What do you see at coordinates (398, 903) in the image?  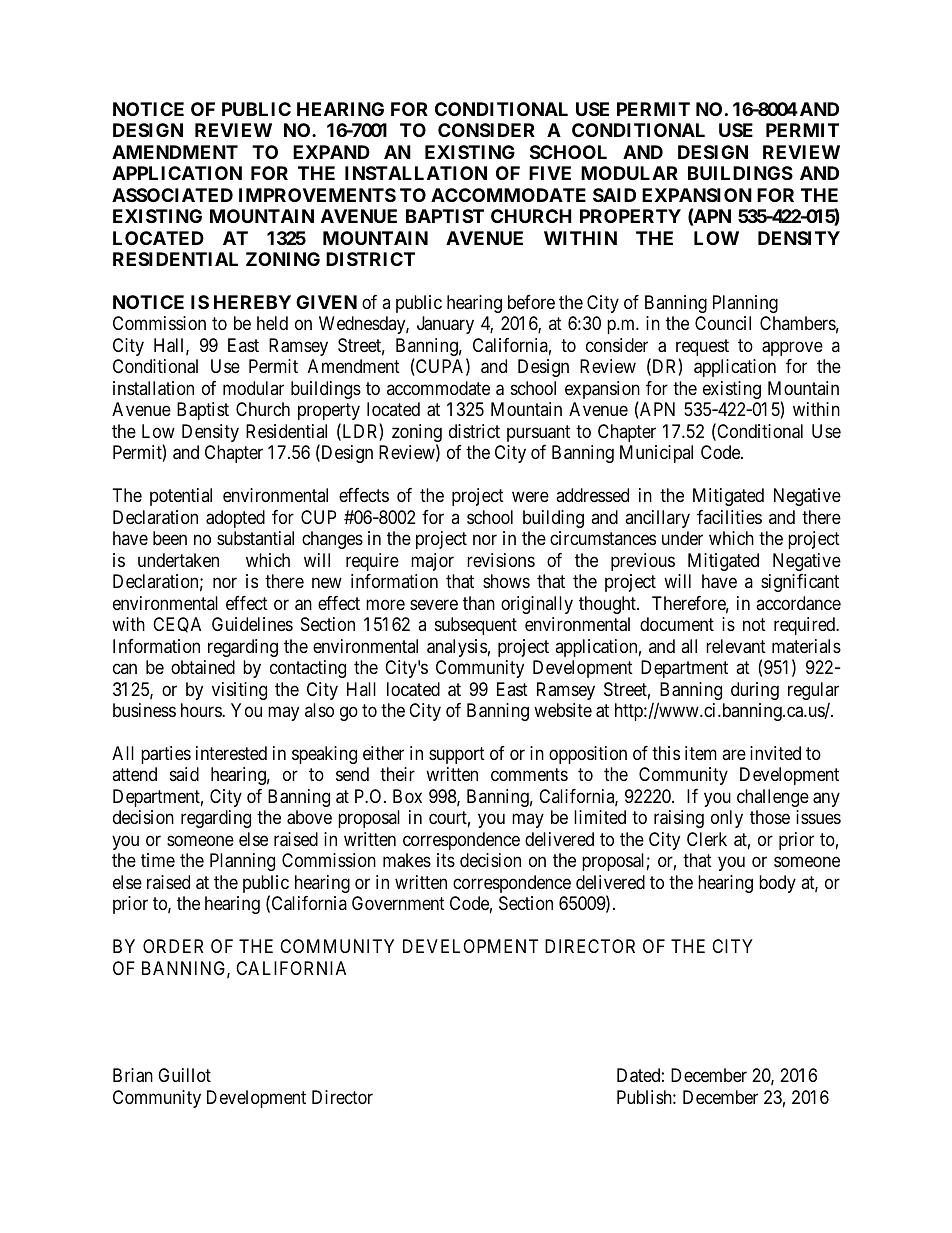 I see `Government` at bounding box center [398, 903].
